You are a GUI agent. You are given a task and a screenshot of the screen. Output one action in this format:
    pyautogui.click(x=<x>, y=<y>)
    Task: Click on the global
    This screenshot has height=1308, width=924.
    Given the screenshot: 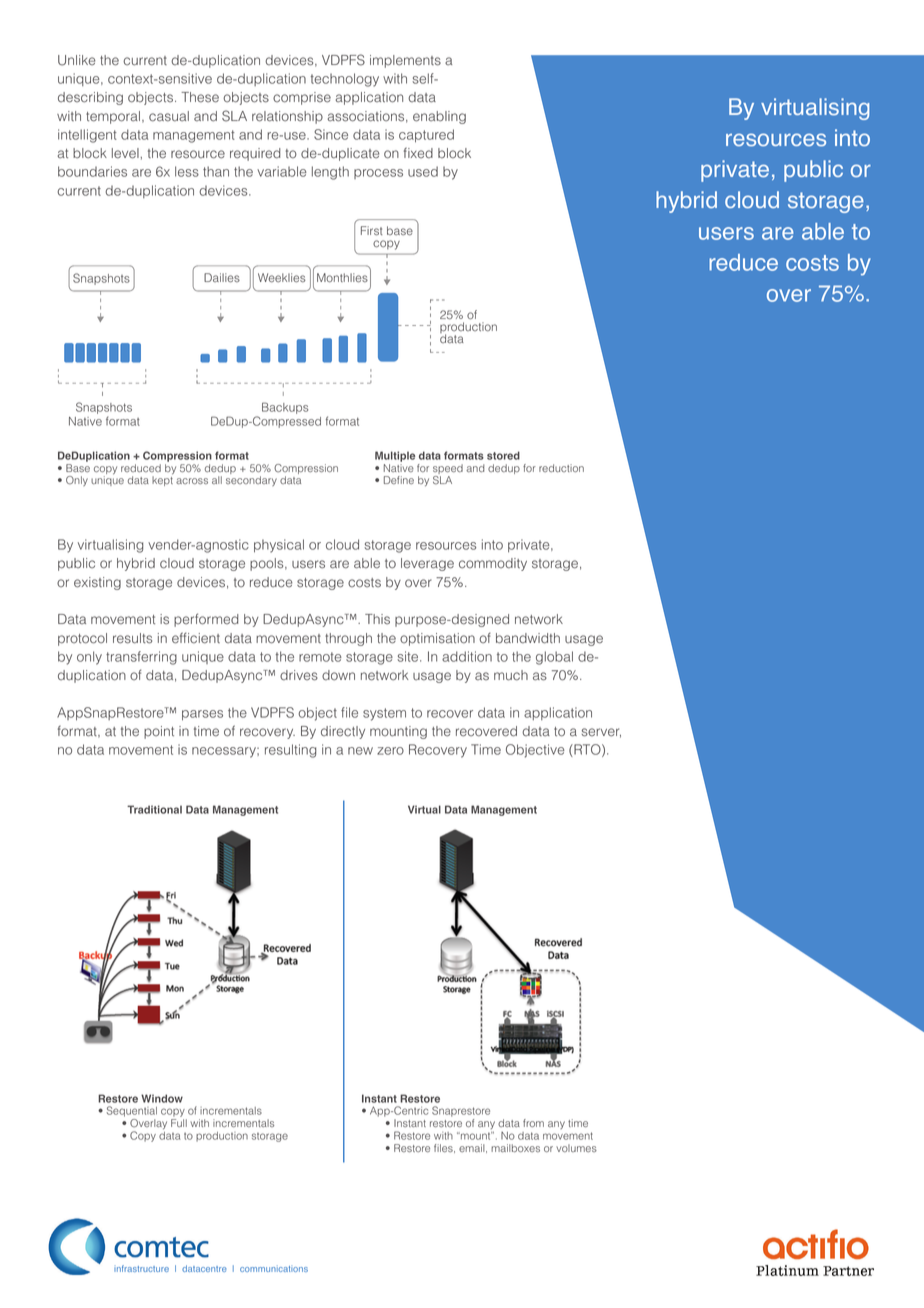 What is the action you would take?
    pyautogui.click(x=554, y=658)
